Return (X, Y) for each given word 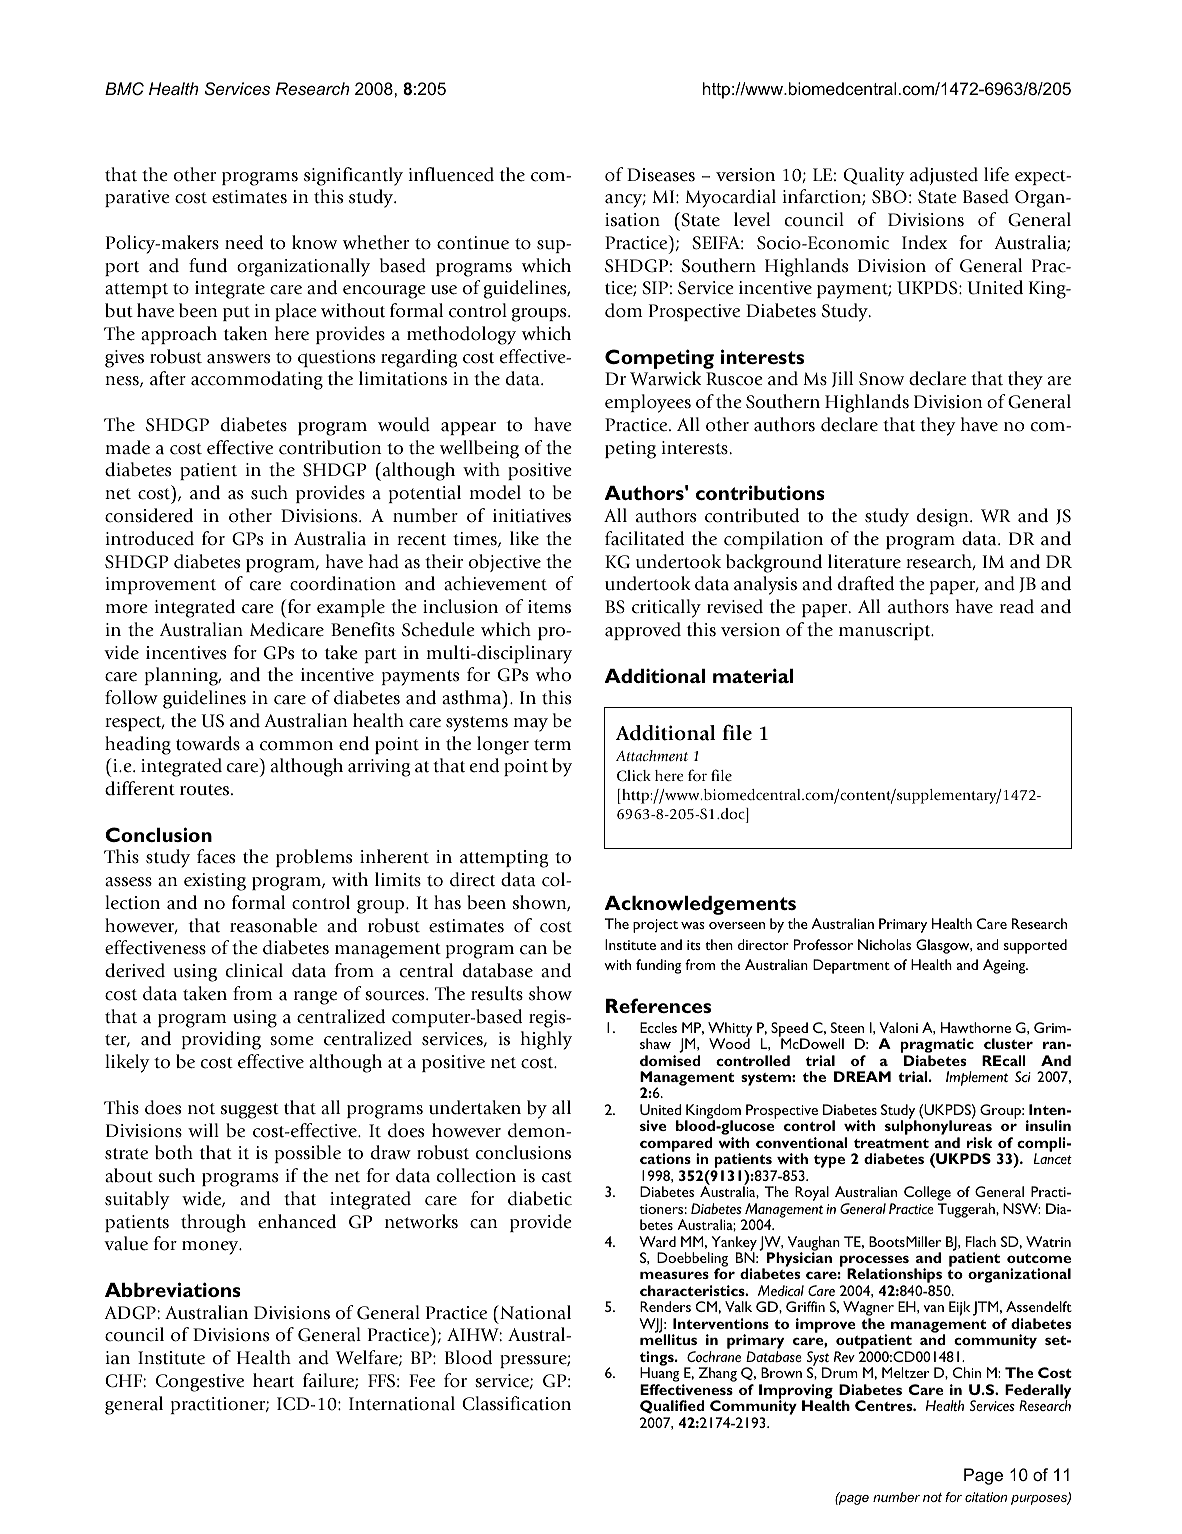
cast (557, 1177)
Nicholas (884, 944)
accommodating (257, 380)
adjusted (944, 176)
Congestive (200, 1383)
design (944, 517)
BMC (124, 88)
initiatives (532, 516)
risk (979, 1142)
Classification (516, 1403)
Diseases (661, 175)
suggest (250, 1111)
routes (206, 790)
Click (634, 775)
